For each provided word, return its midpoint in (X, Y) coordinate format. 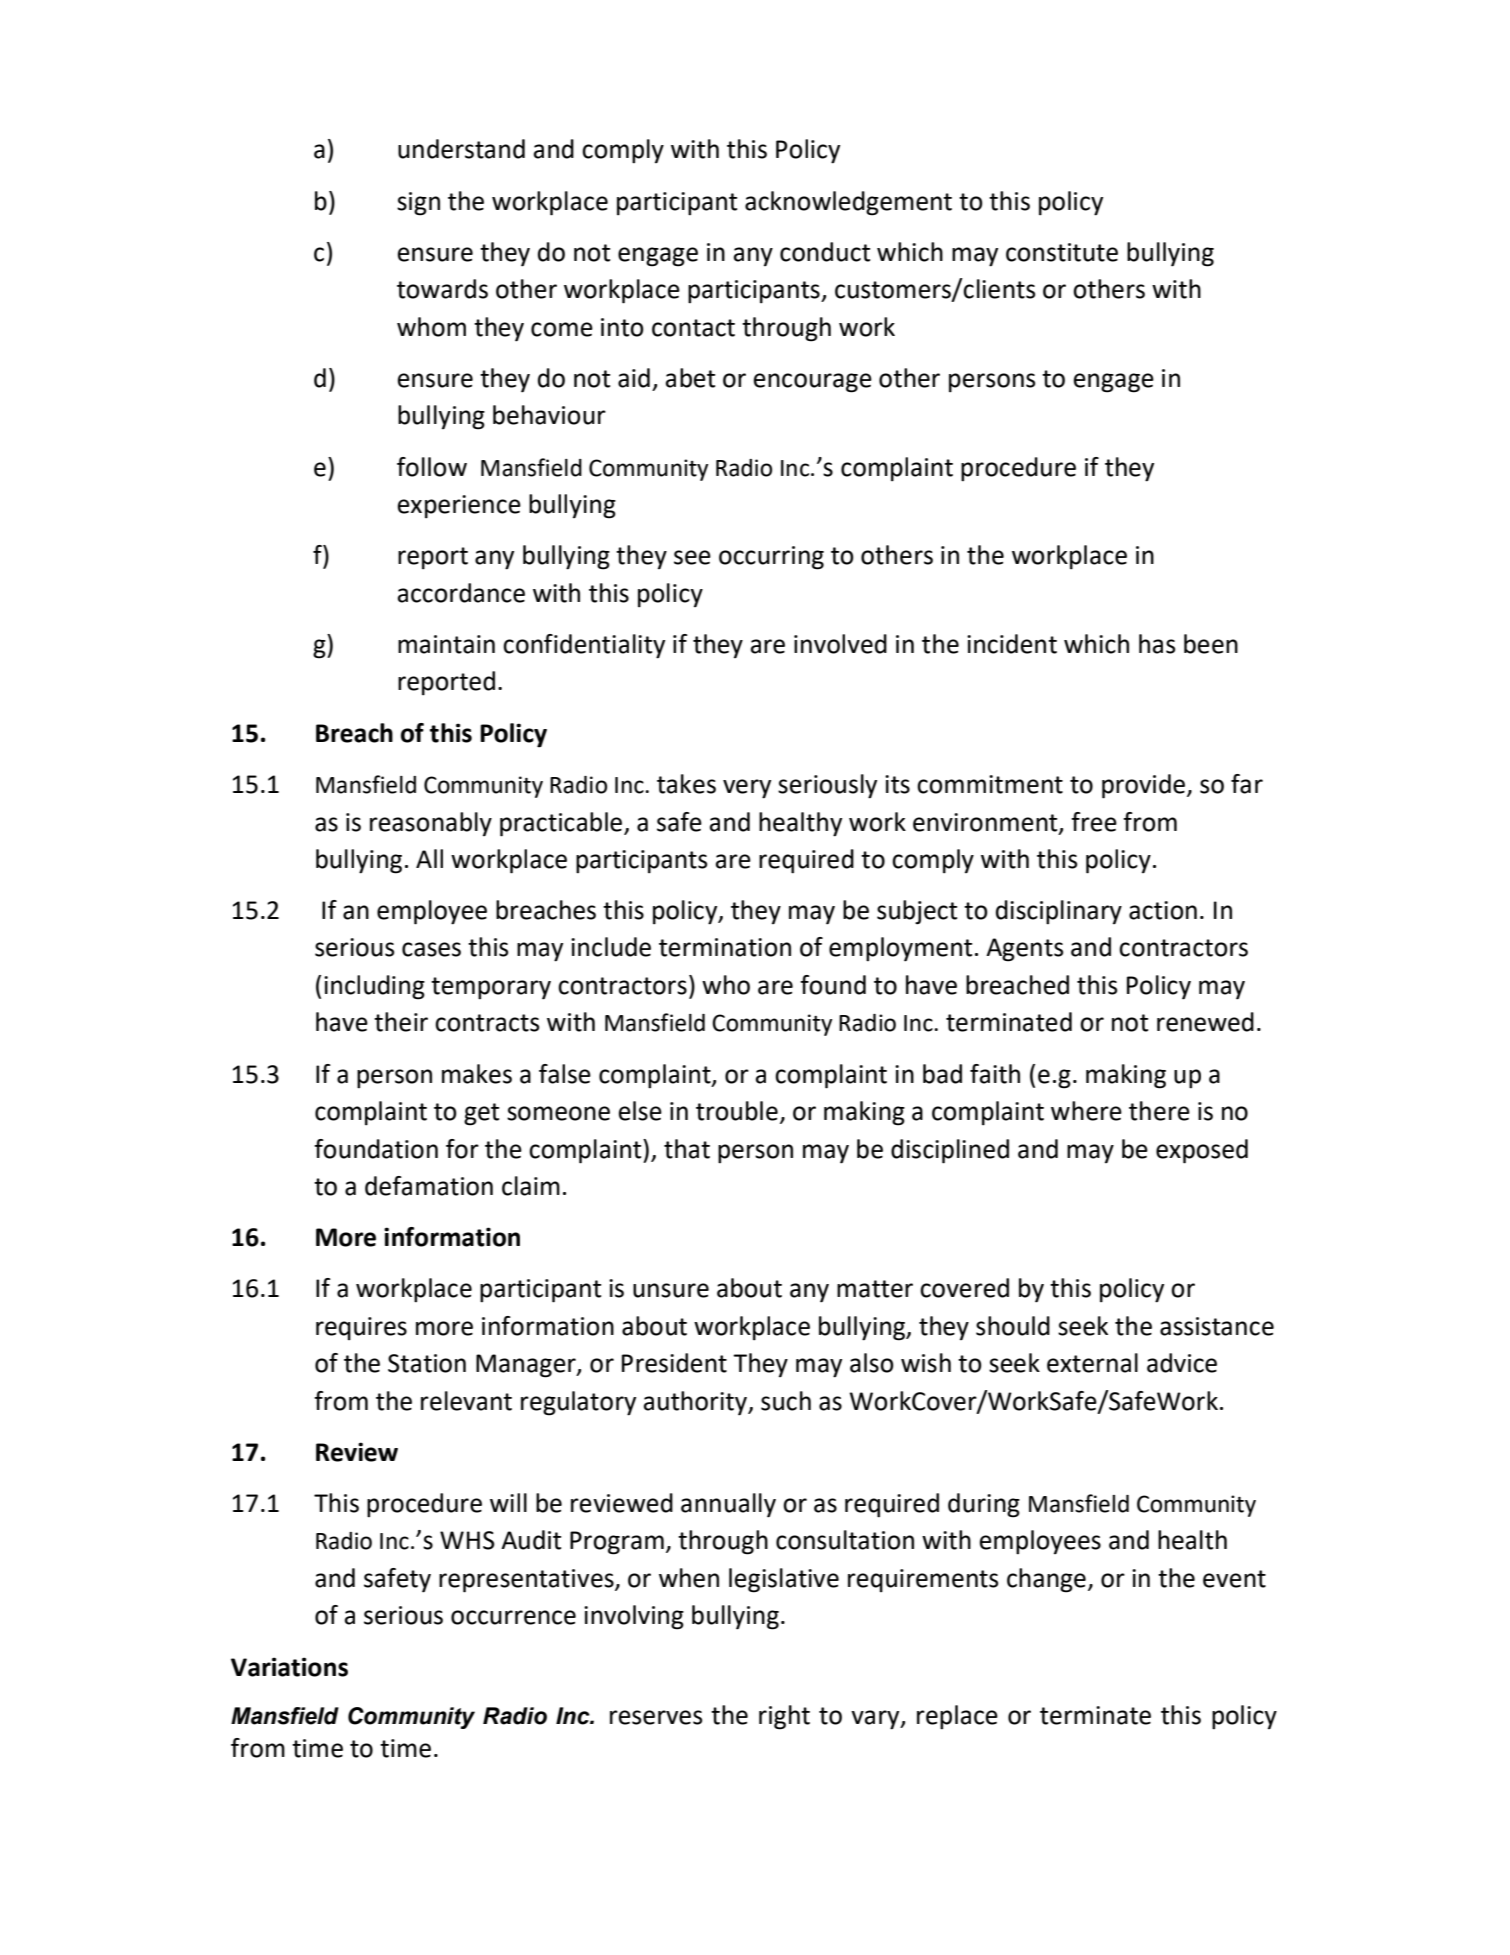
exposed (1202, 1151)
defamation (429, 1186)
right (784, 1717)
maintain (446, 644)
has (1157, 644)
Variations (289, 1667)
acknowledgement (848, 203)
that (687, 1149)
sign (418, 204)
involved (840, 644)
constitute (1062, 252)
